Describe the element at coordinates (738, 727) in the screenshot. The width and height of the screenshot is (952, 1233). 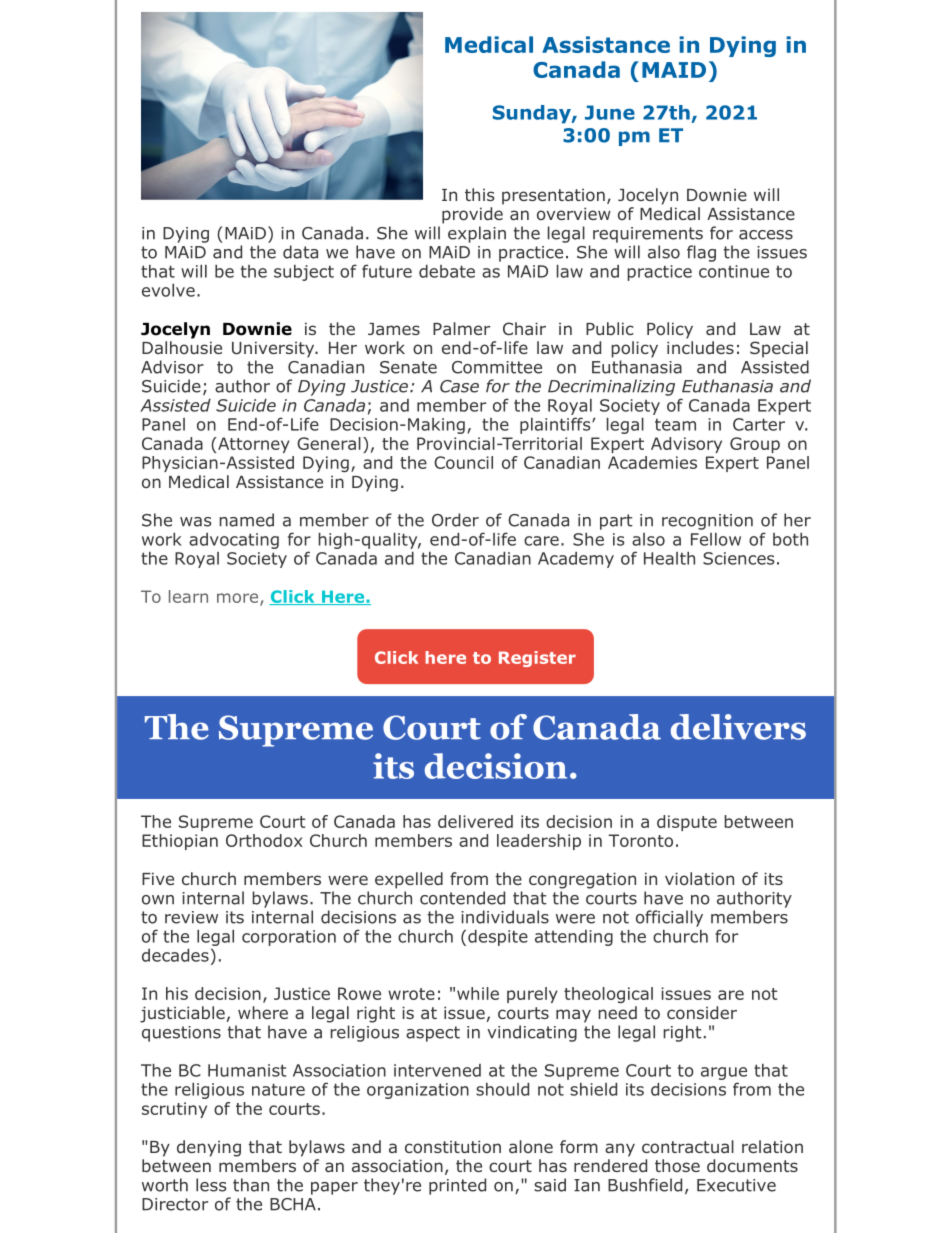
I see `delivers` at that location.
